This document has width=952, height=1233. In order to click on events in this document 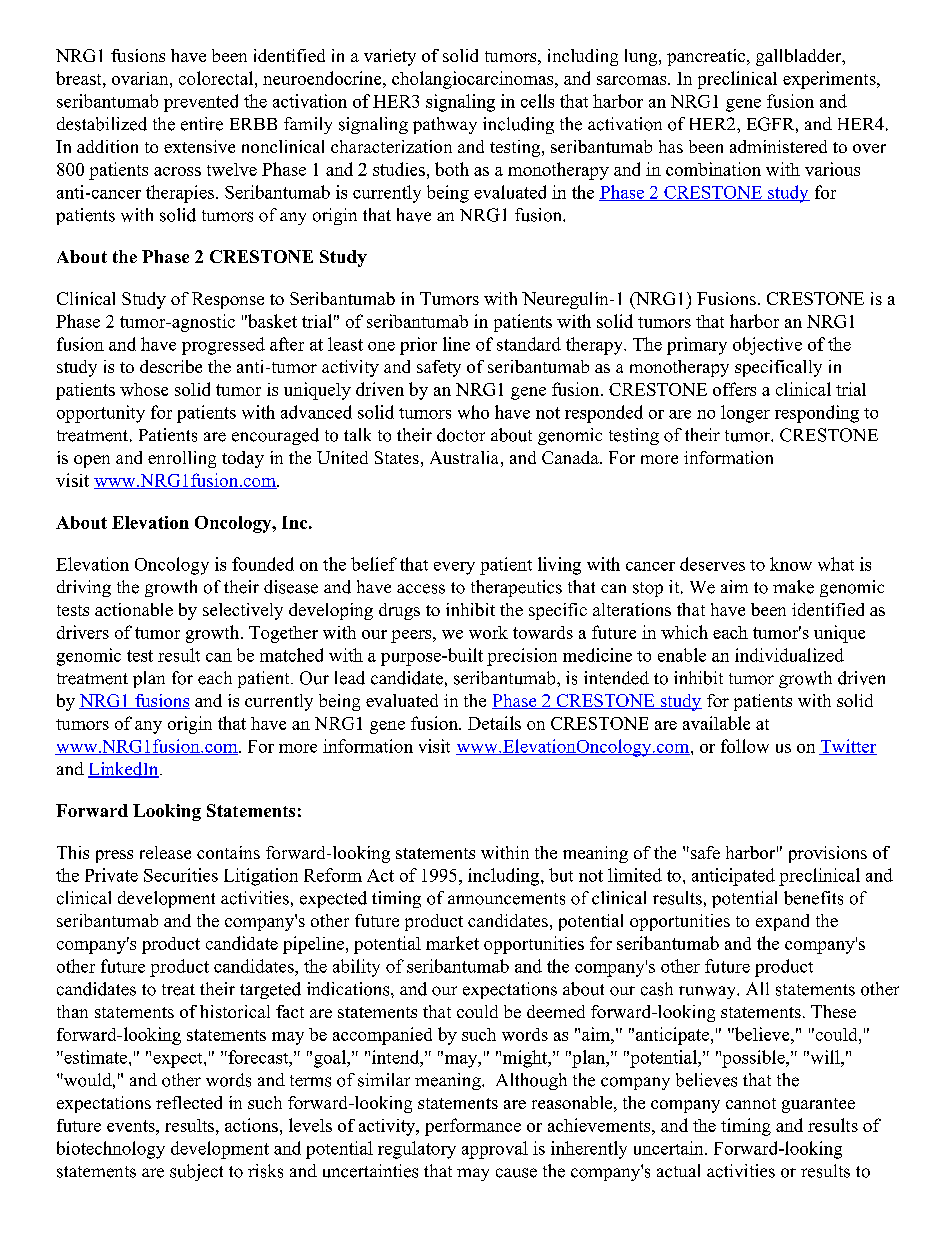, I will do `click(132, 1126)`.
